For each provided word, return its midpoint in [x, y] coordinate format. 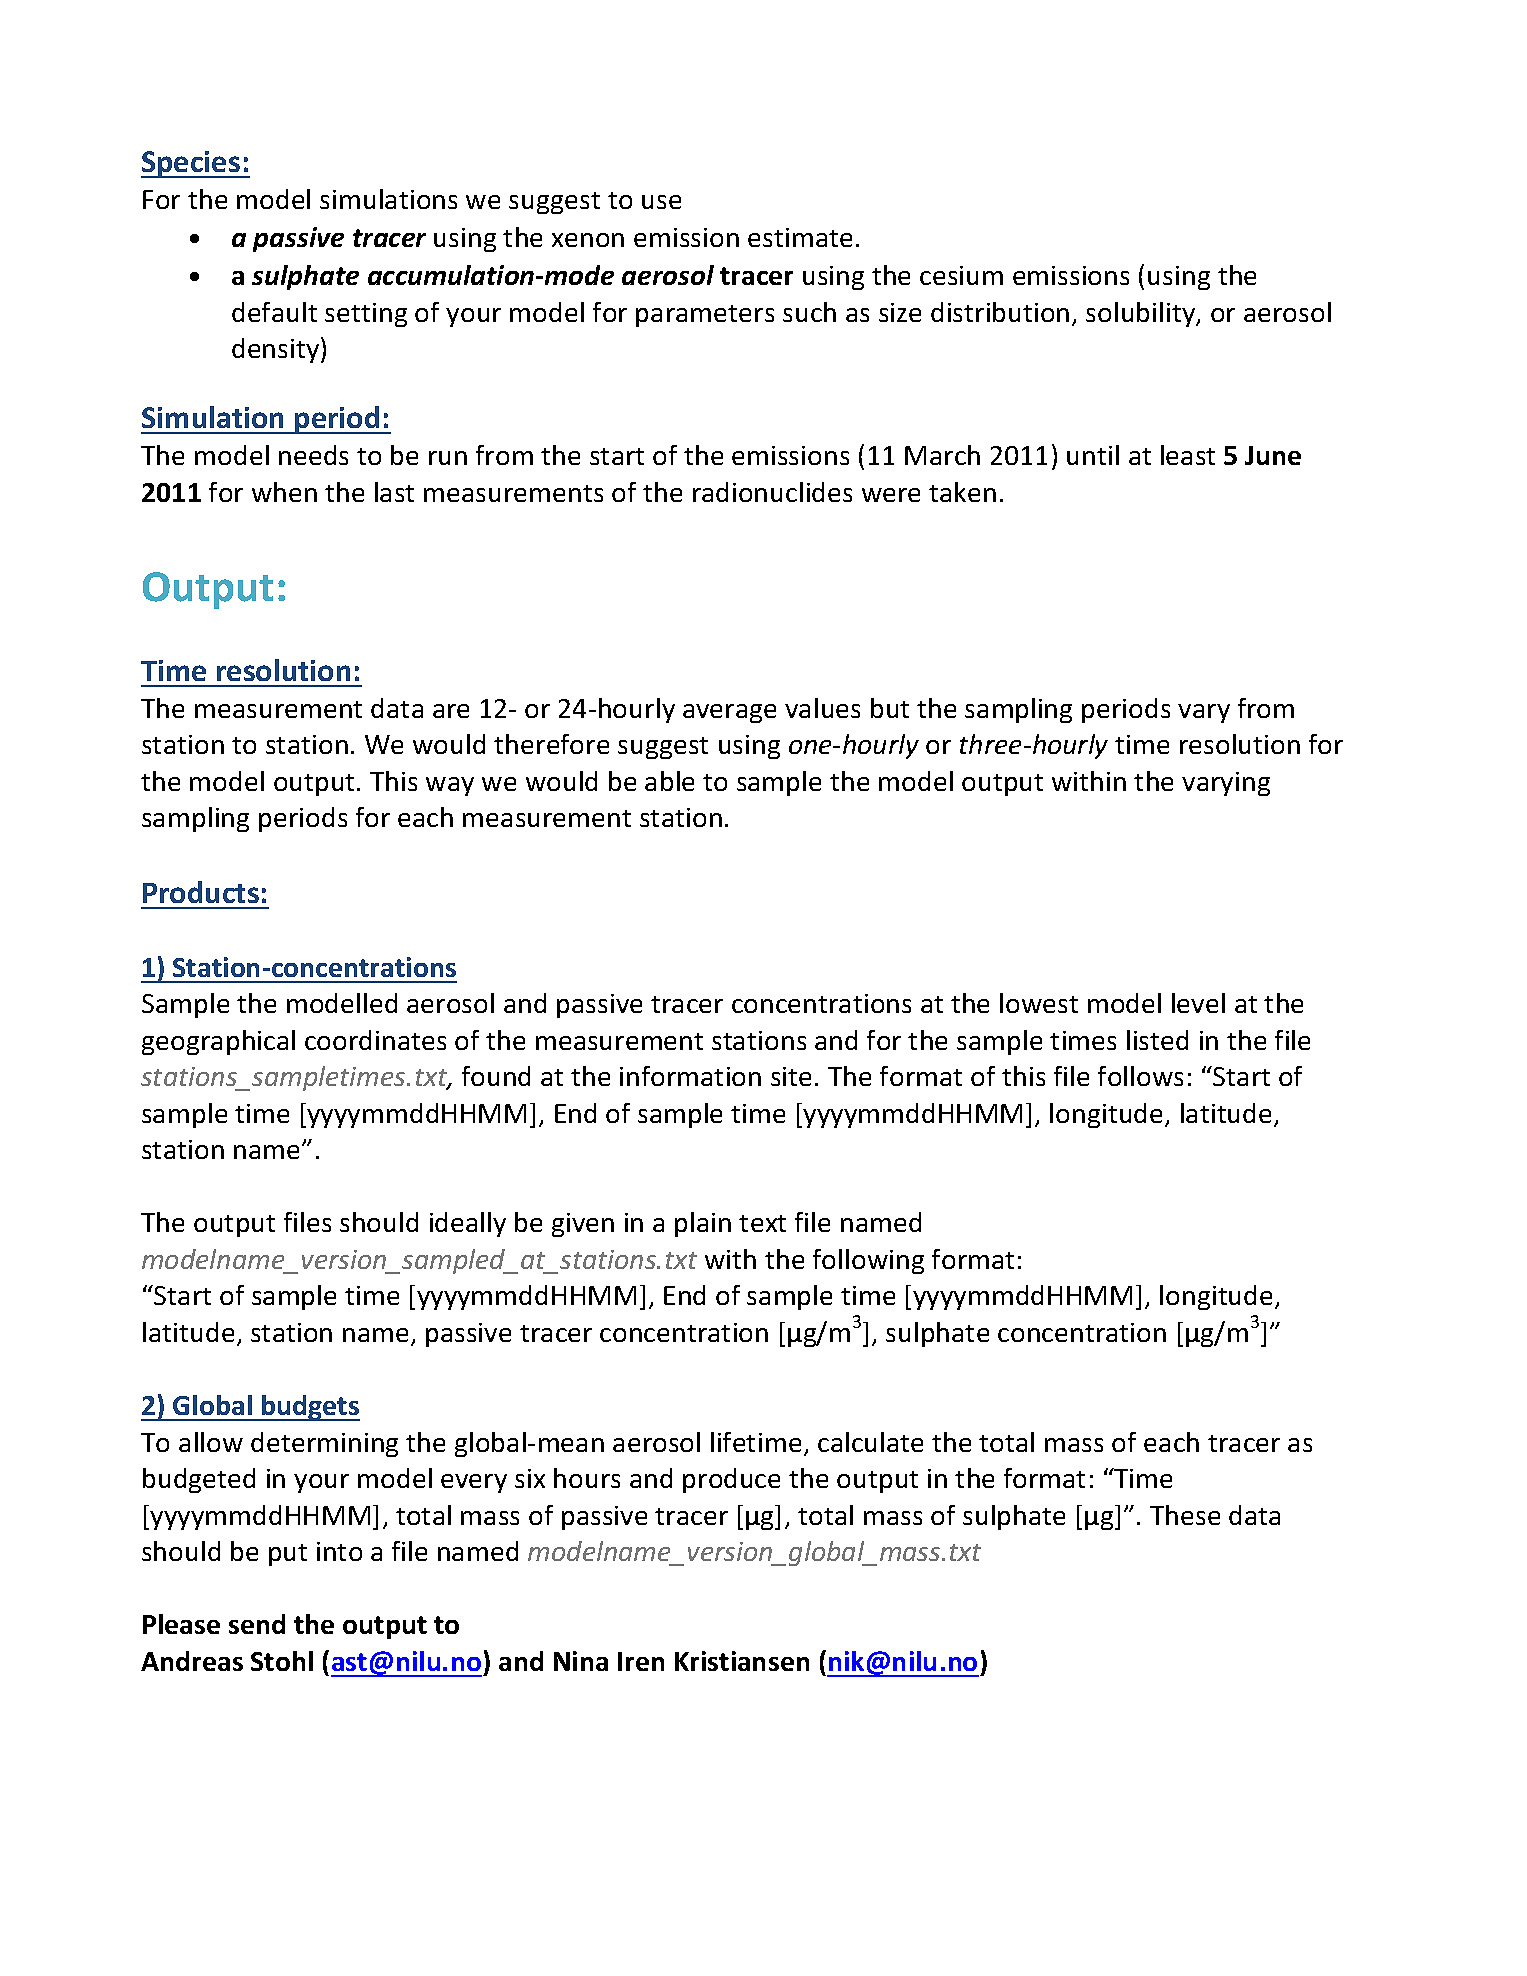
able [669, 781]
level [1198, 1003]
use [661, 202]
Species [191, 164]
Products [201, 892]
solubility [1142, 314]
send [257, 1624]
